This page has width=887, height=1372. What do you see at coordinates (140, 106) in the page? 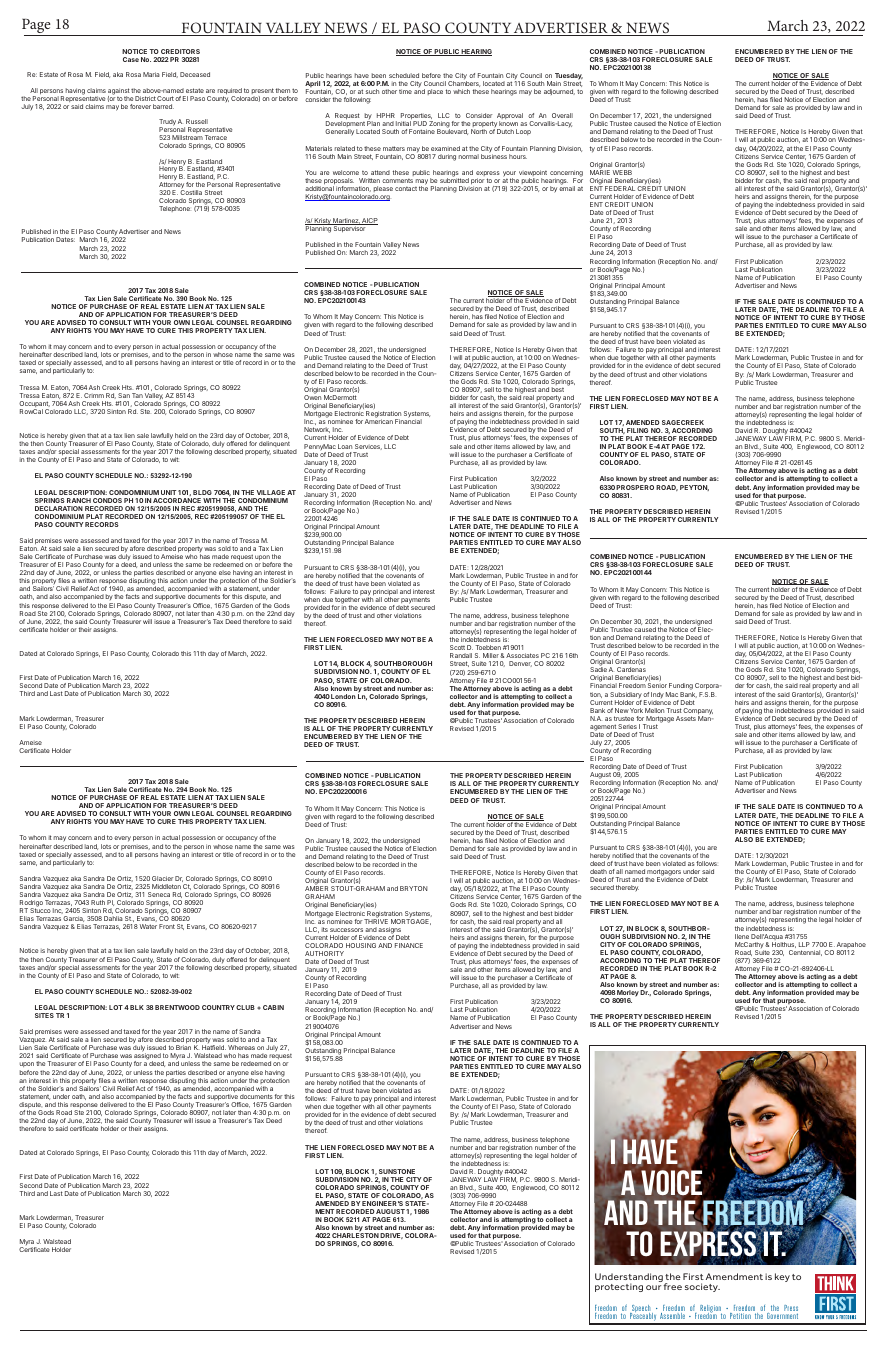
I see `forever` at bounding box center [140, 106].
